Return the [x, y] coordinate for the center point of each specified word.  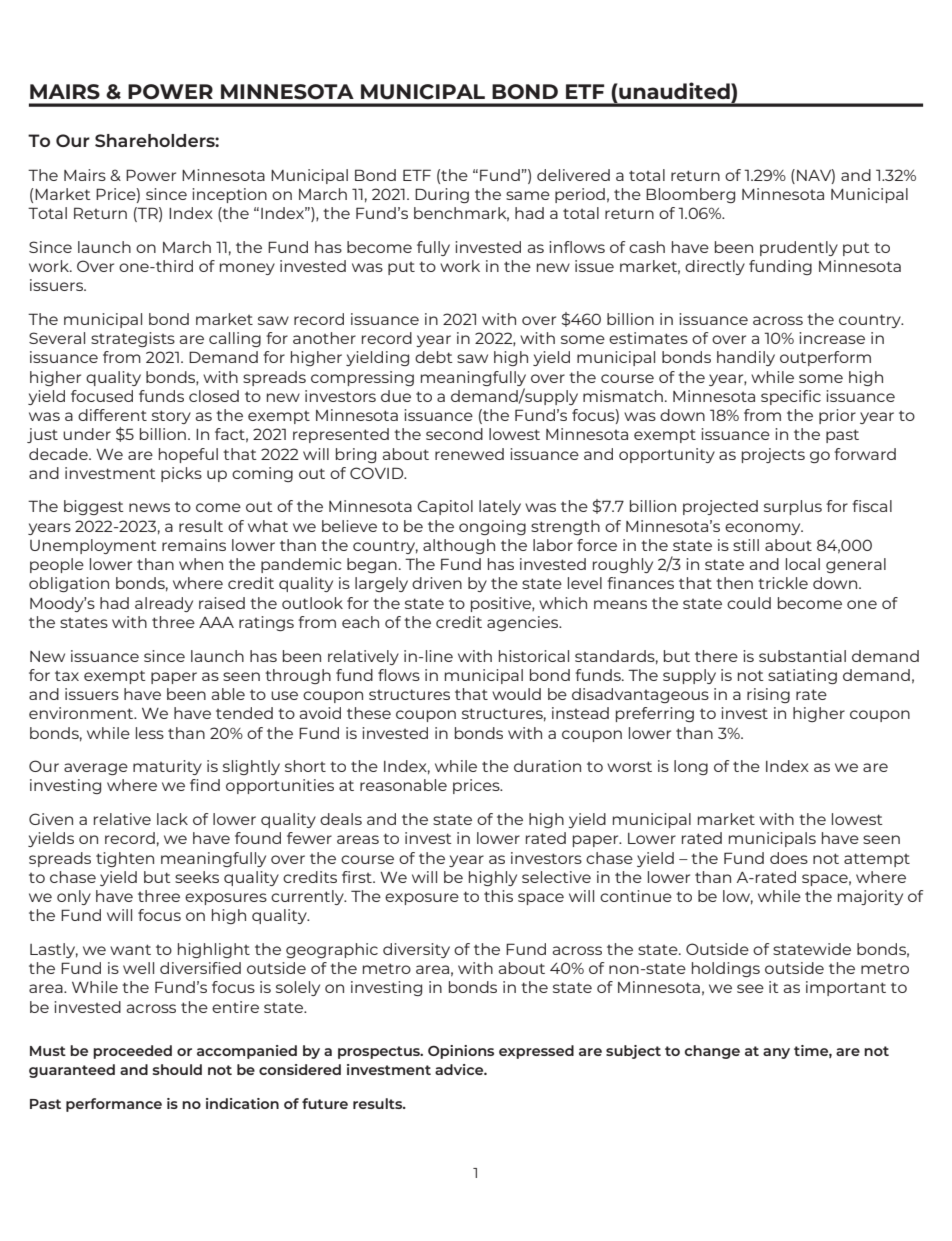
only [74, 897]
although [459, 546]
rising [768, 695]
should [177, 1069]
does [789, 858]
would [516, 694]
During [442, 195]
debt [434, 357]
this [498, 896]
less [150, 733]
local [803, 564]
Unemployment [93, 546]
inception [229, 195]
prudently [799, 248]
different [112, 415]
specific [791, 397]
